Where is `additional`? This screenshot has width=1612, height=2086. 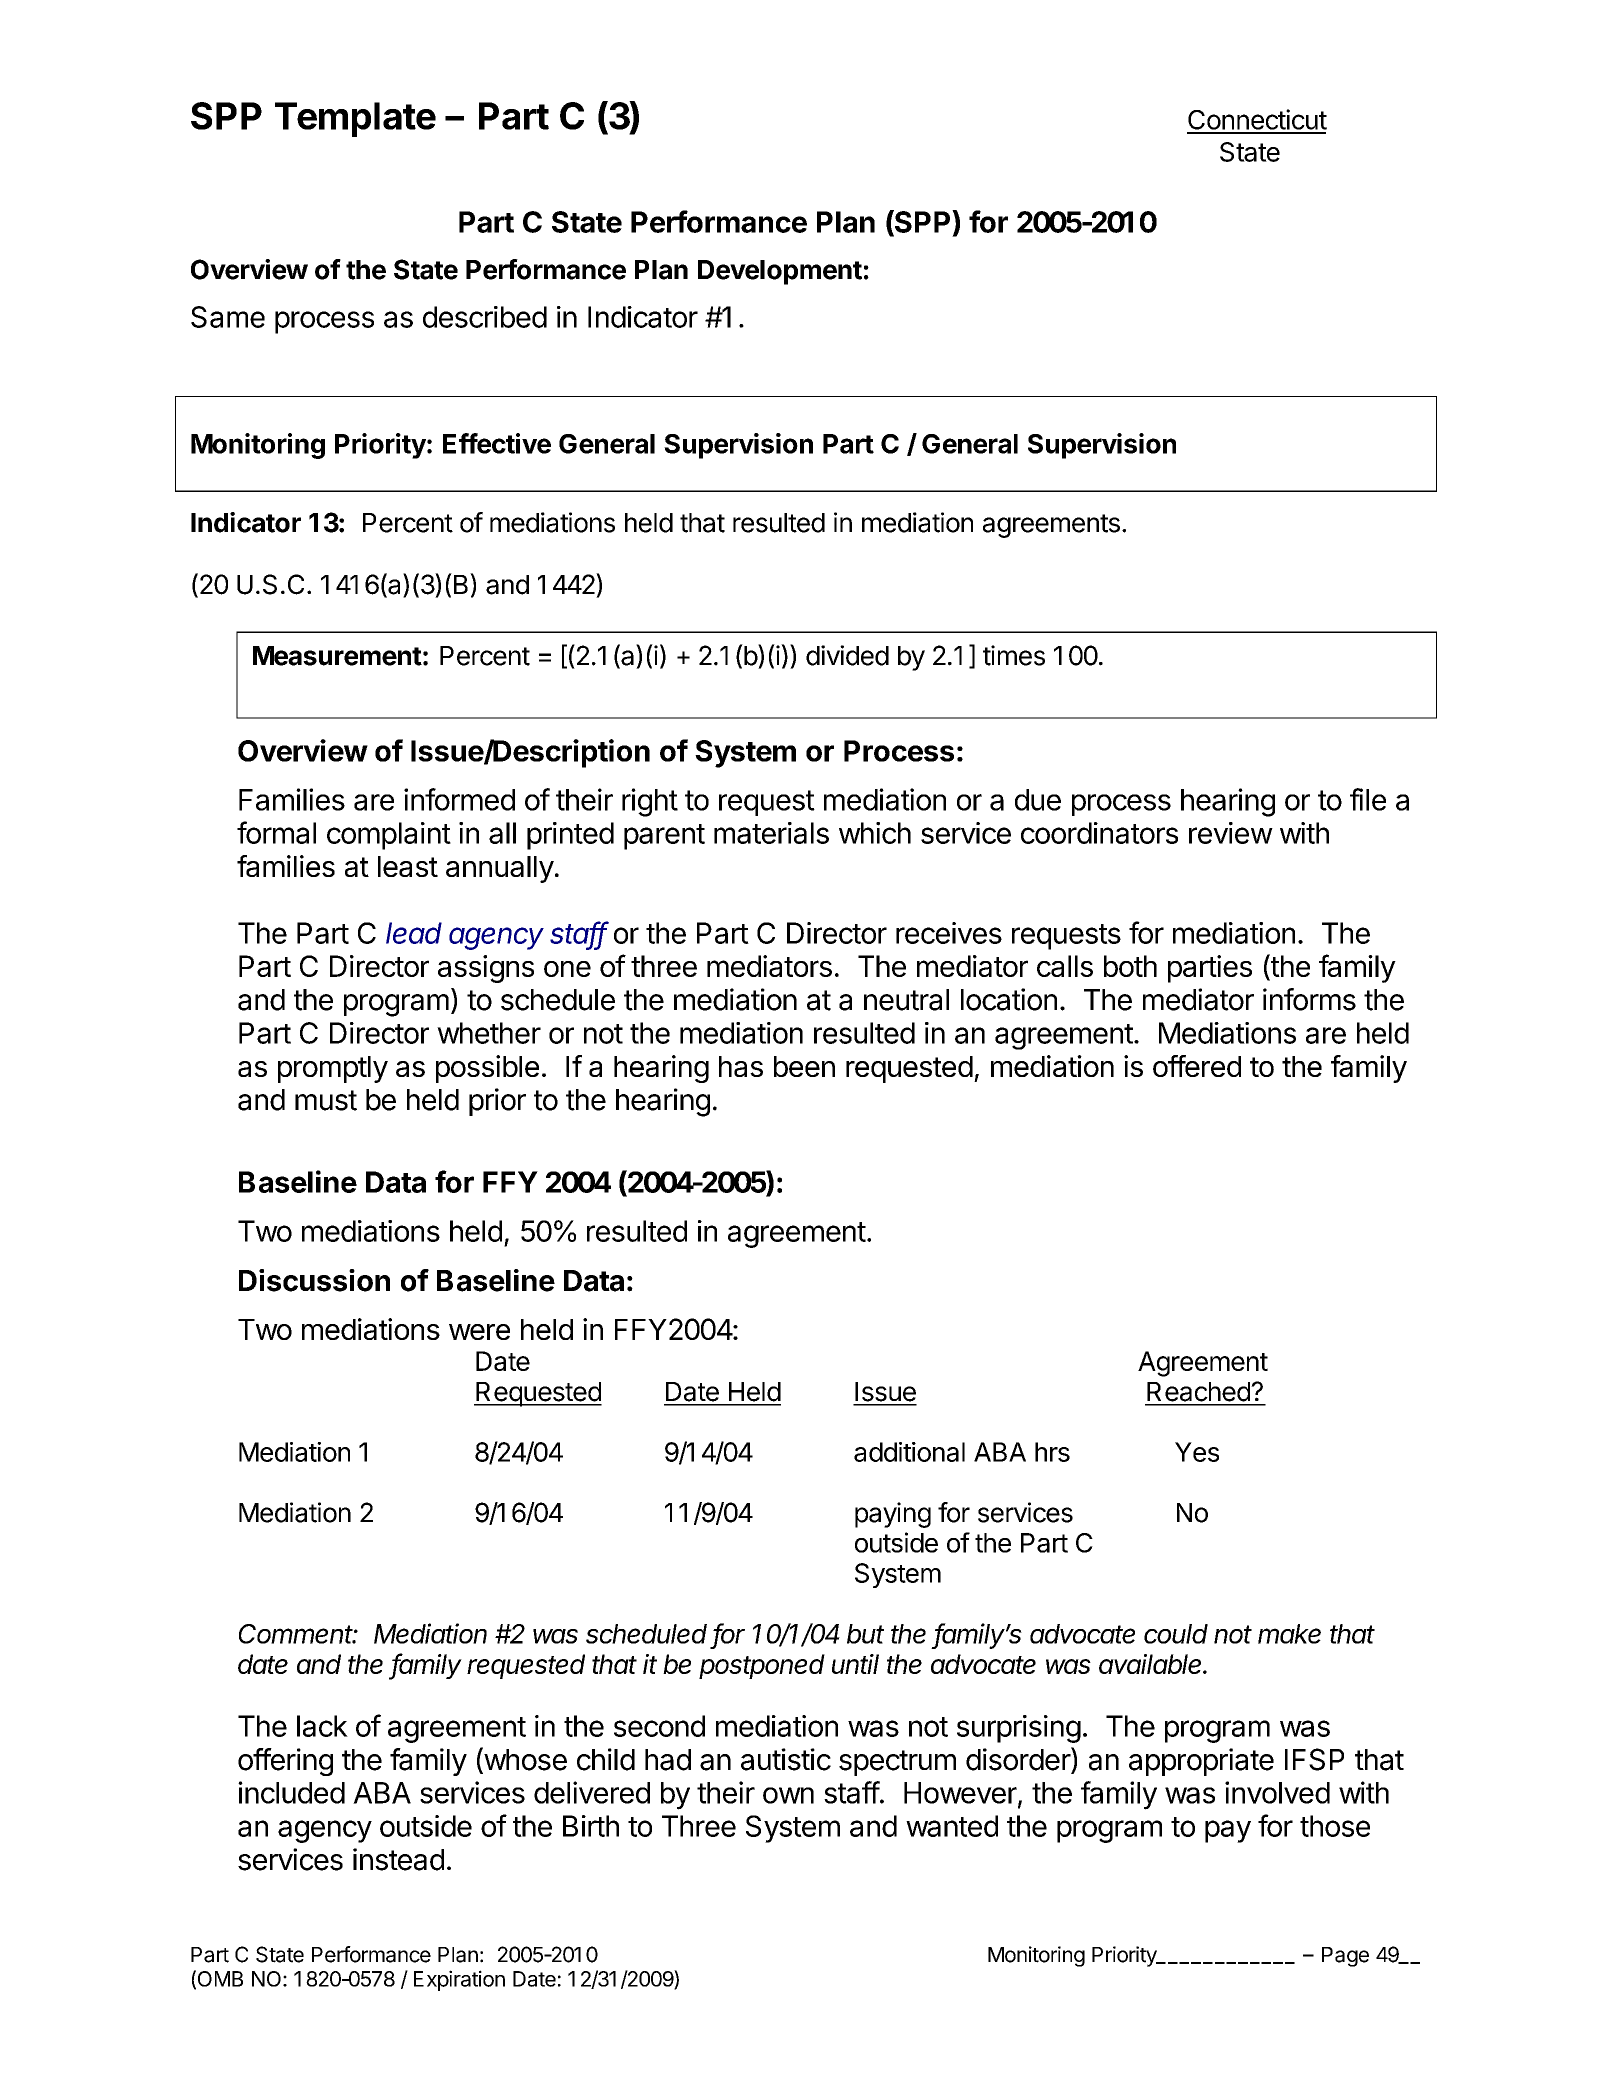
additional is located at coordinates (909, 1452).
